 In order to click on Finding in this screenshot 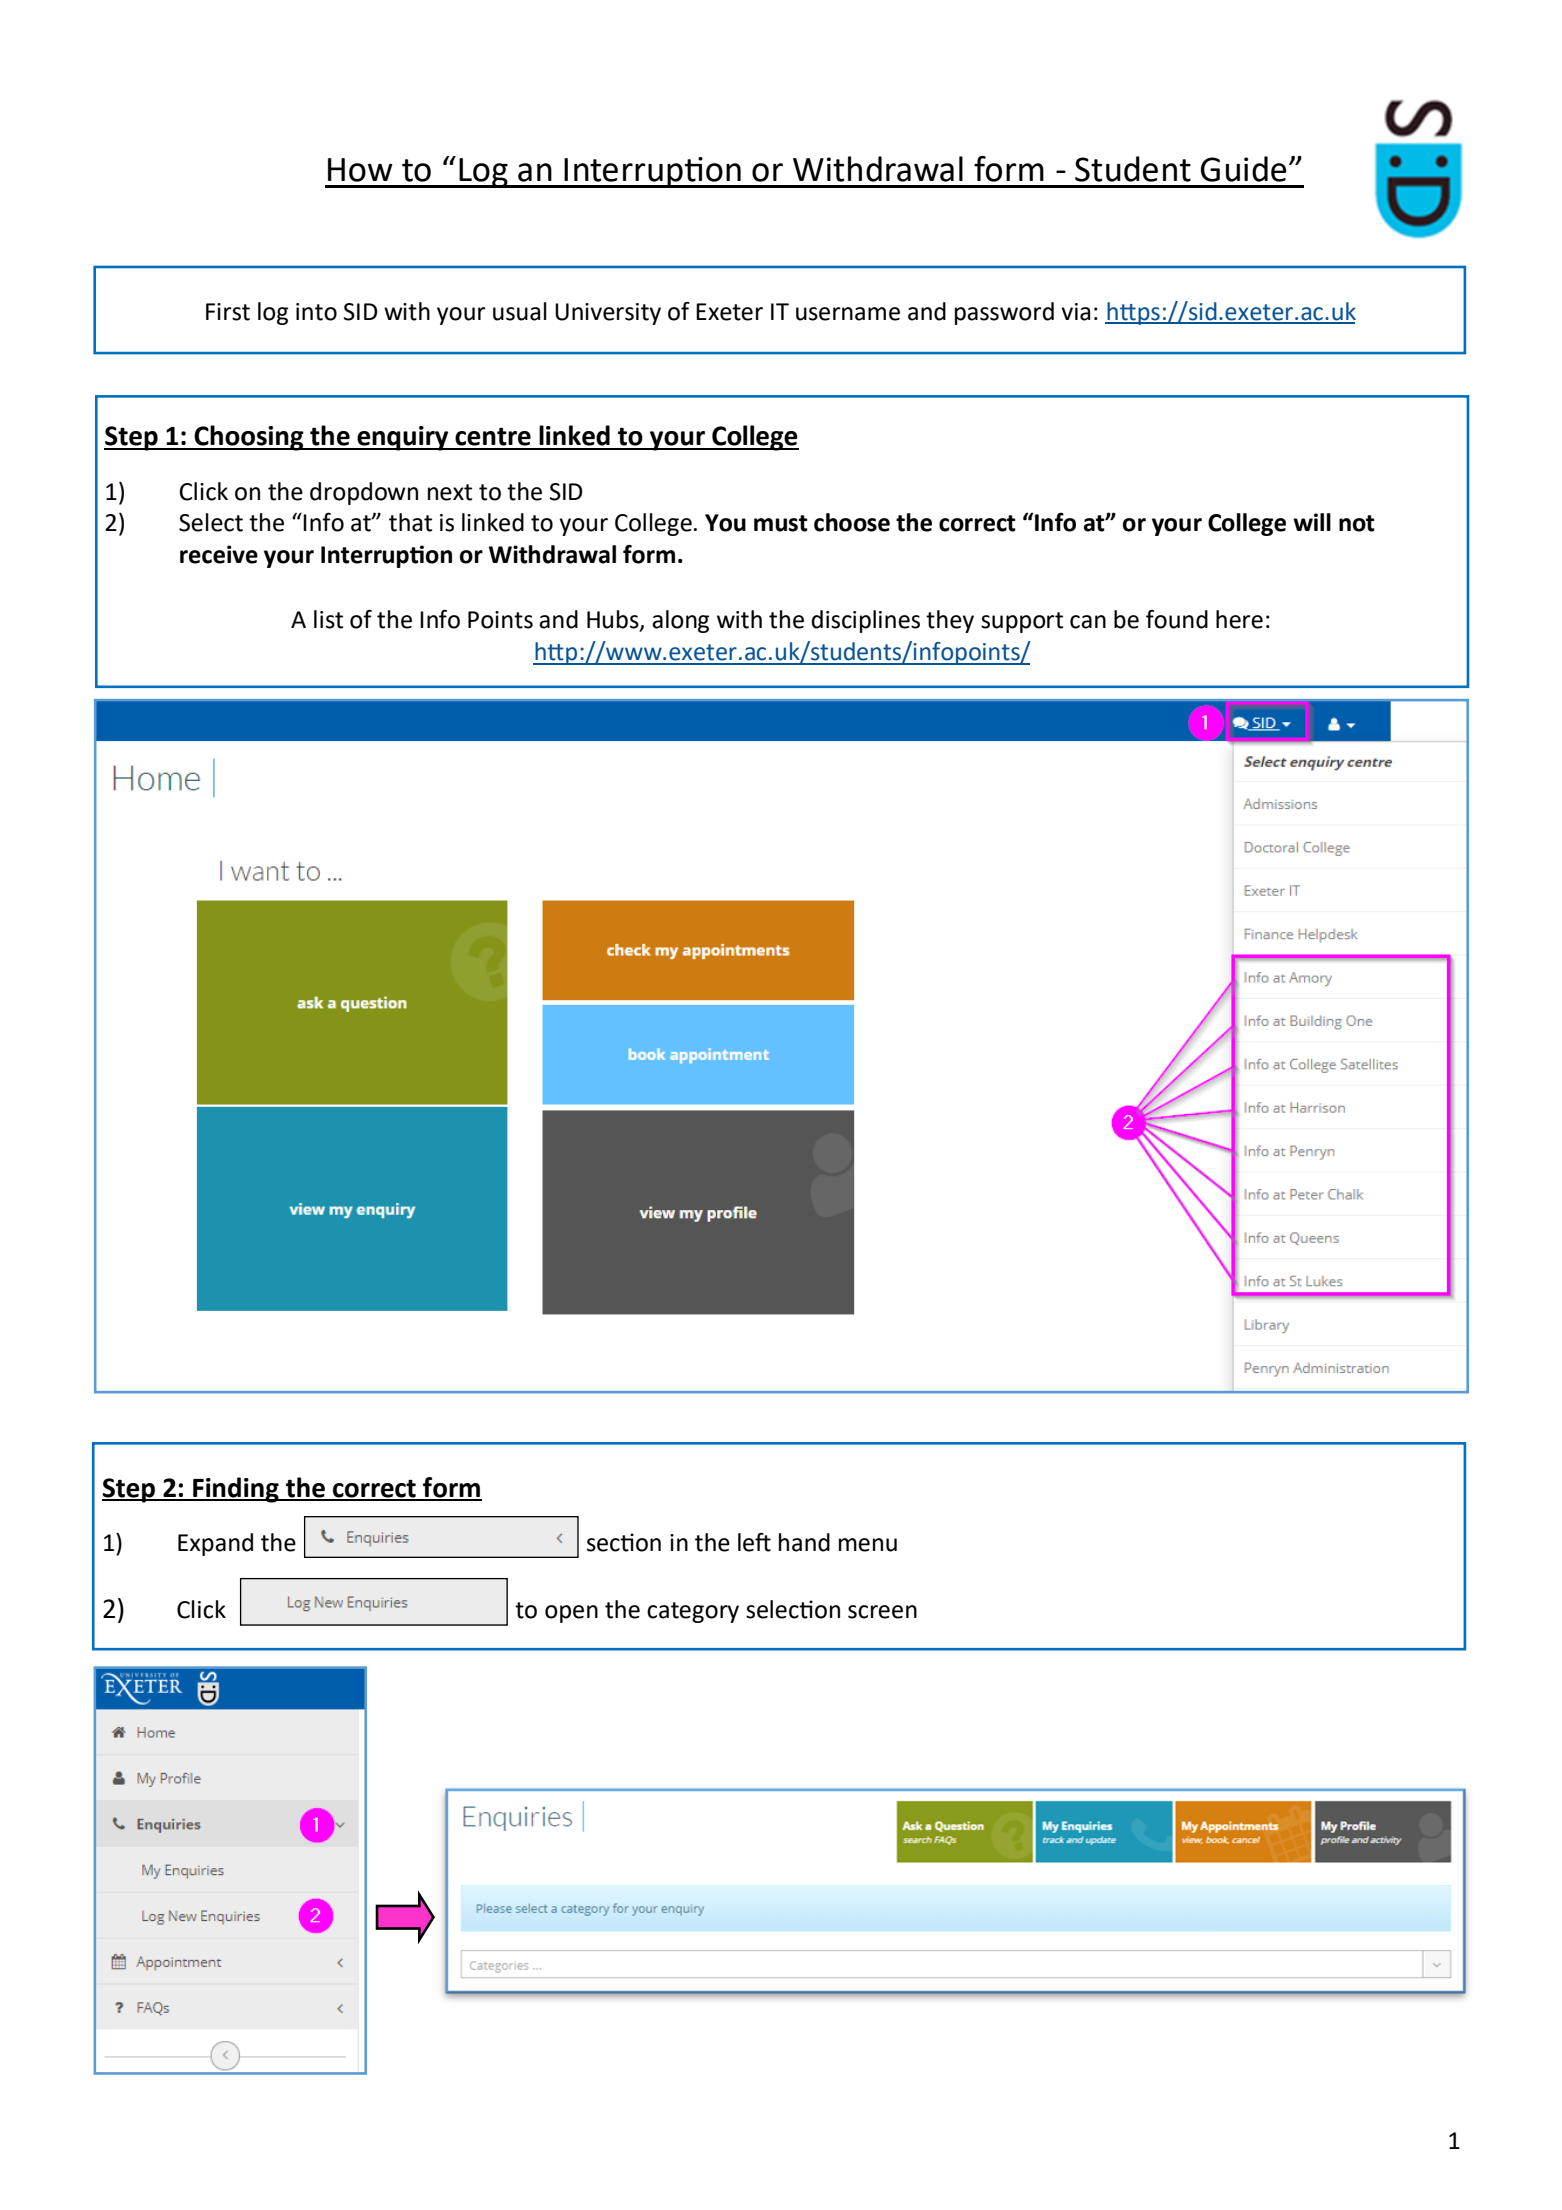, I will do `click(236, 1490)`.
